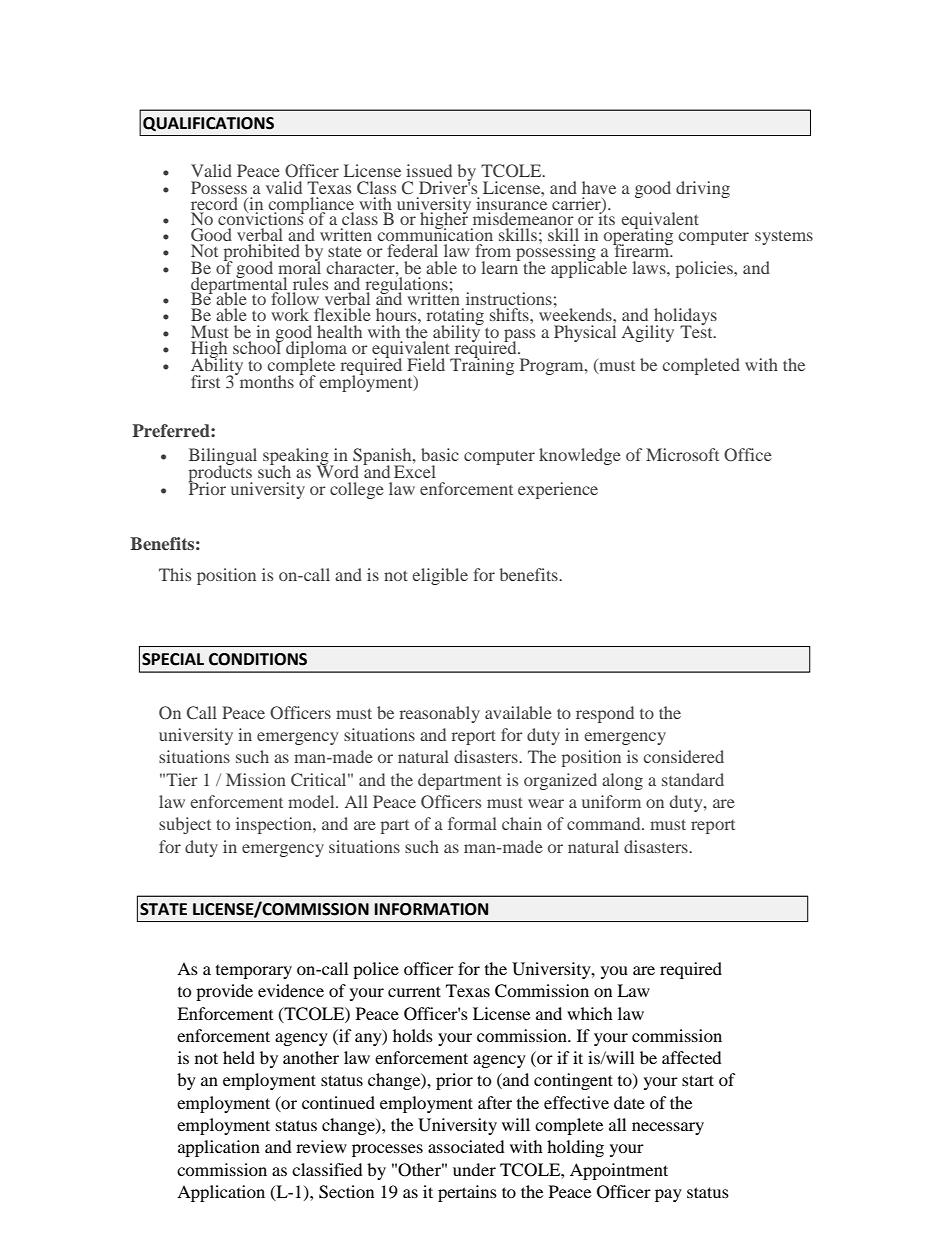 The height and width of the screenshot is (1233, 952). What do you see at coordinates (683, 756) in the screenshot?
I see `considered` at bounding box center [683, 756].
